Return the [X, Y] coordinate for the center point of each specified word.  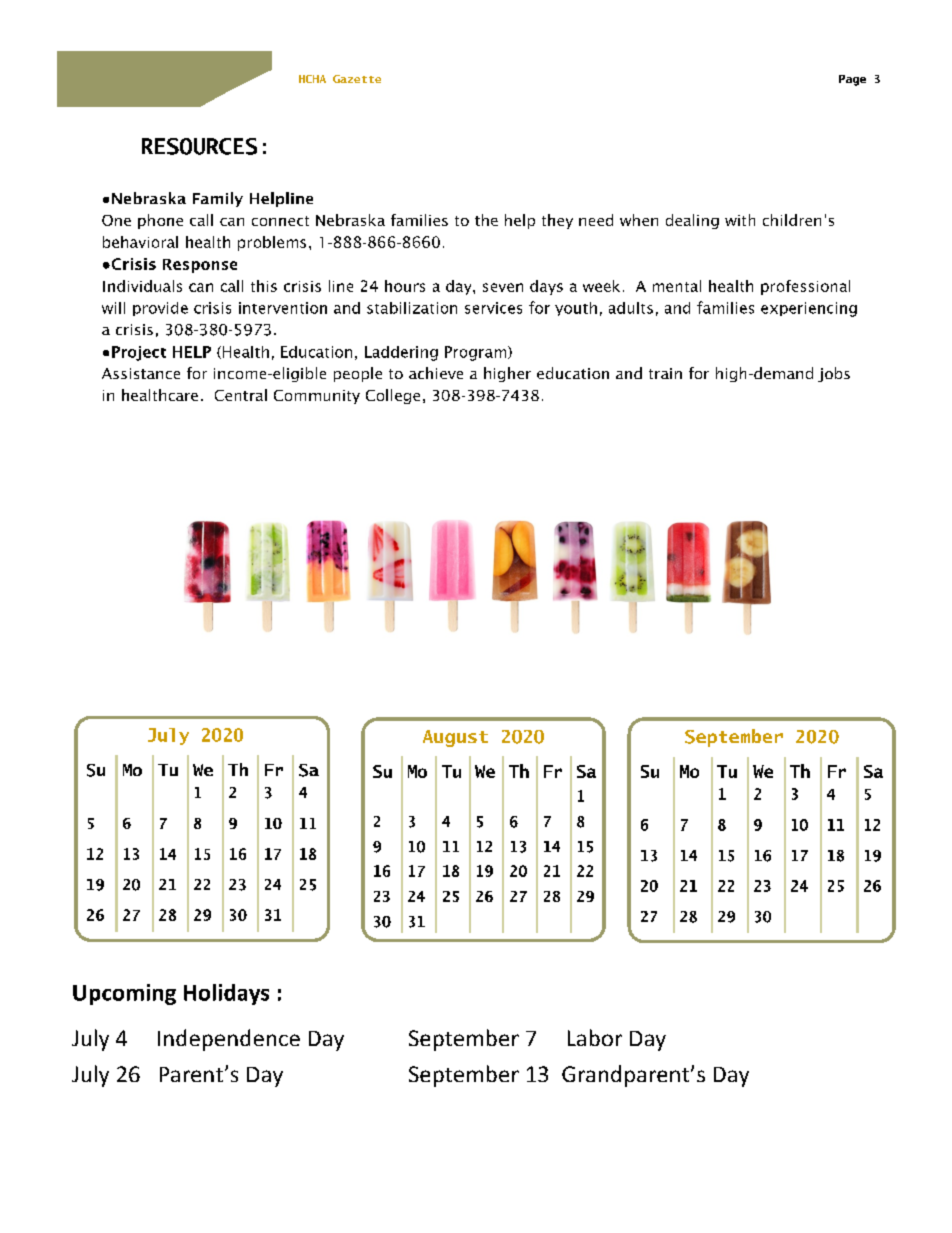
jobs [834, 374]
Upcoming [124, 994]
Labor [595, 1037]
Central [241, 395]
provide [160, 309]
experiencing [809, 309]
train [665, 373]
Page [852, 80]
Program [477, 353]
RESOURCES [199, 146]
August [455, 738]
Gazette [357, 79]
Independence [229, 1040]
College [393, 396]
